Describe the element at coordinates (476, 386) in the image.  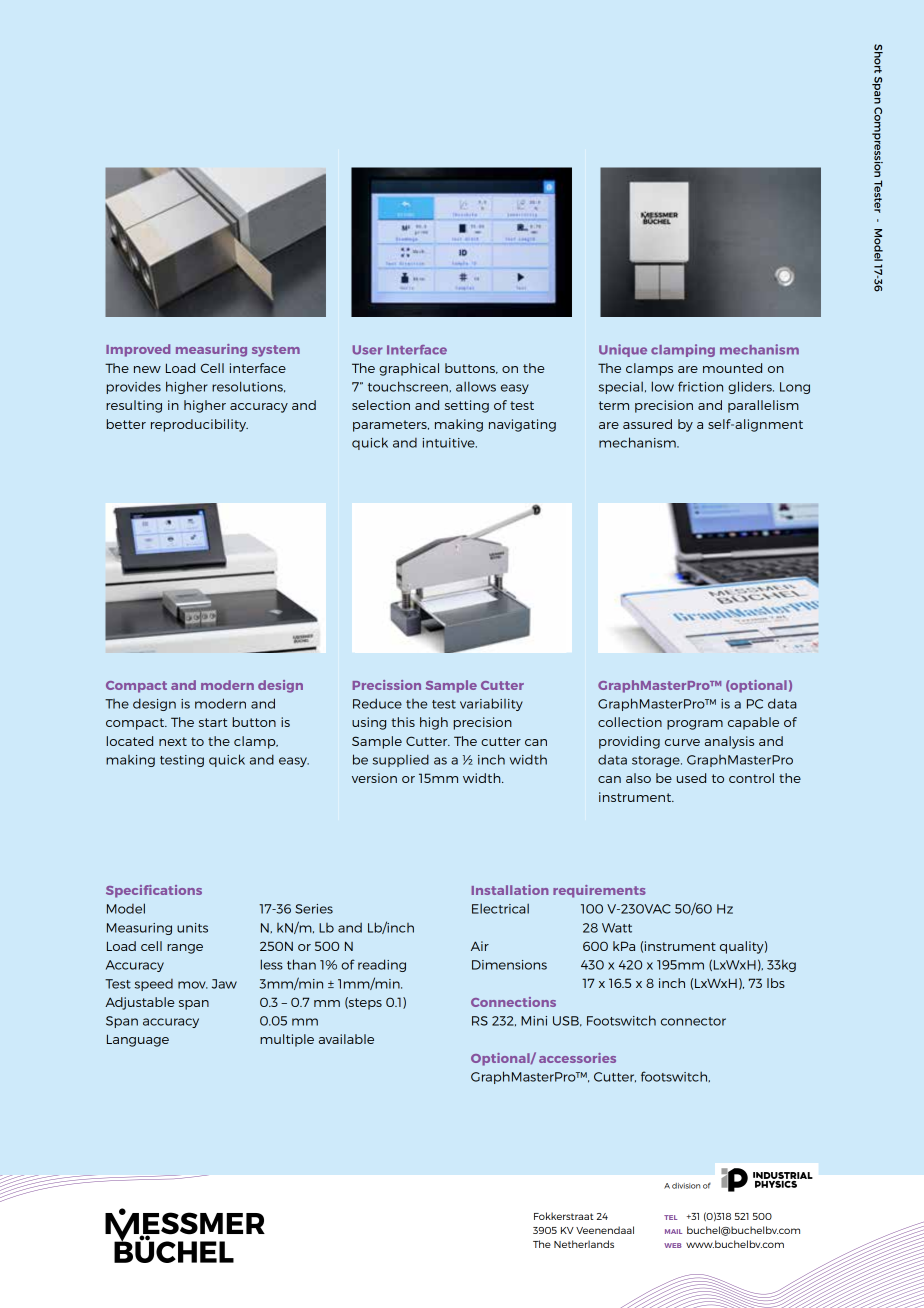
I see `allows` at that location.
